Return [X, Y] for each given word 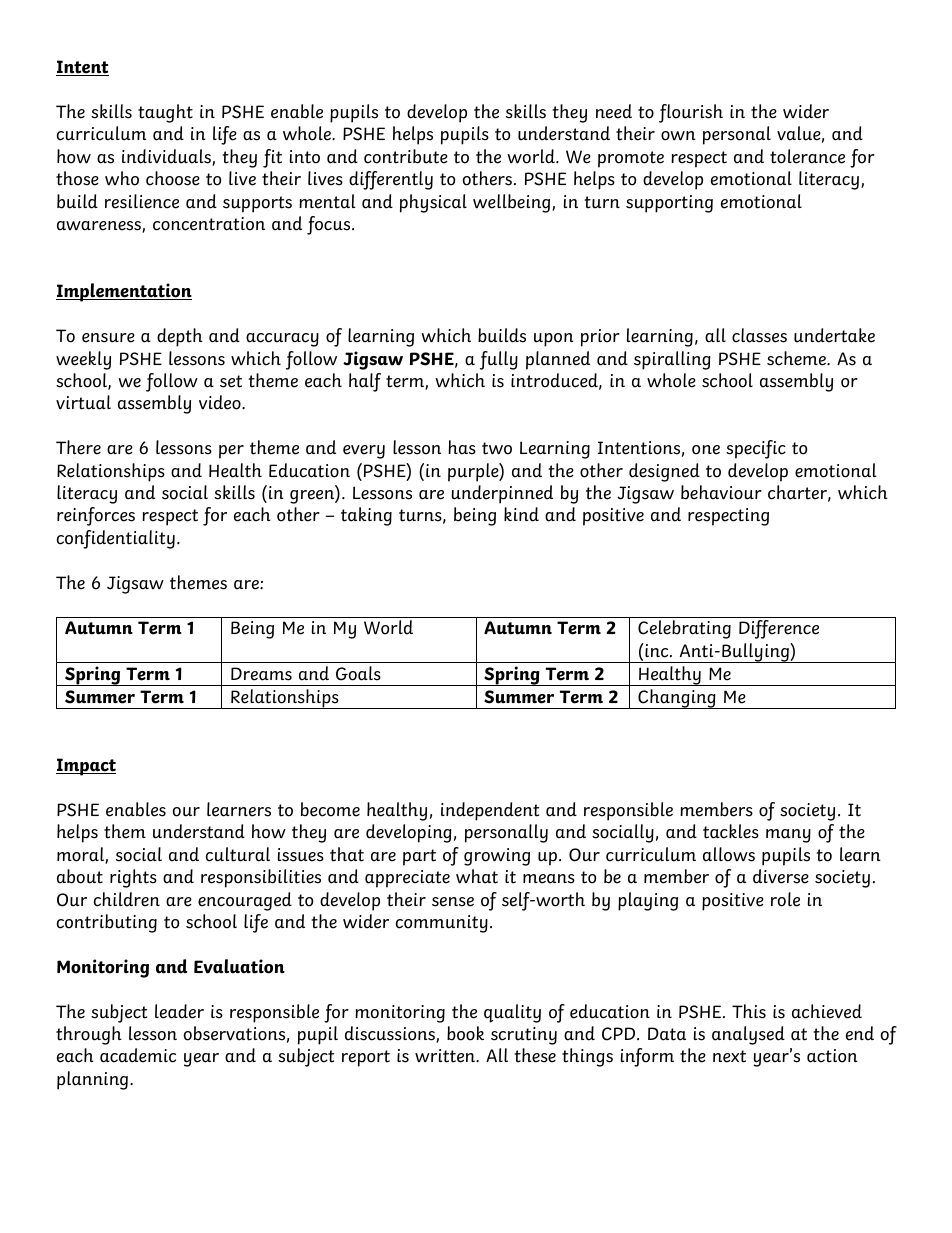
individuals [167, 157]
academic [138, 1055]
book [465, 1033]
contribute [406, 156]
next [729, 1056]
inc [657, 650]
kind [521, 514]
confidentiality [116, 539]
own [678, 136]
